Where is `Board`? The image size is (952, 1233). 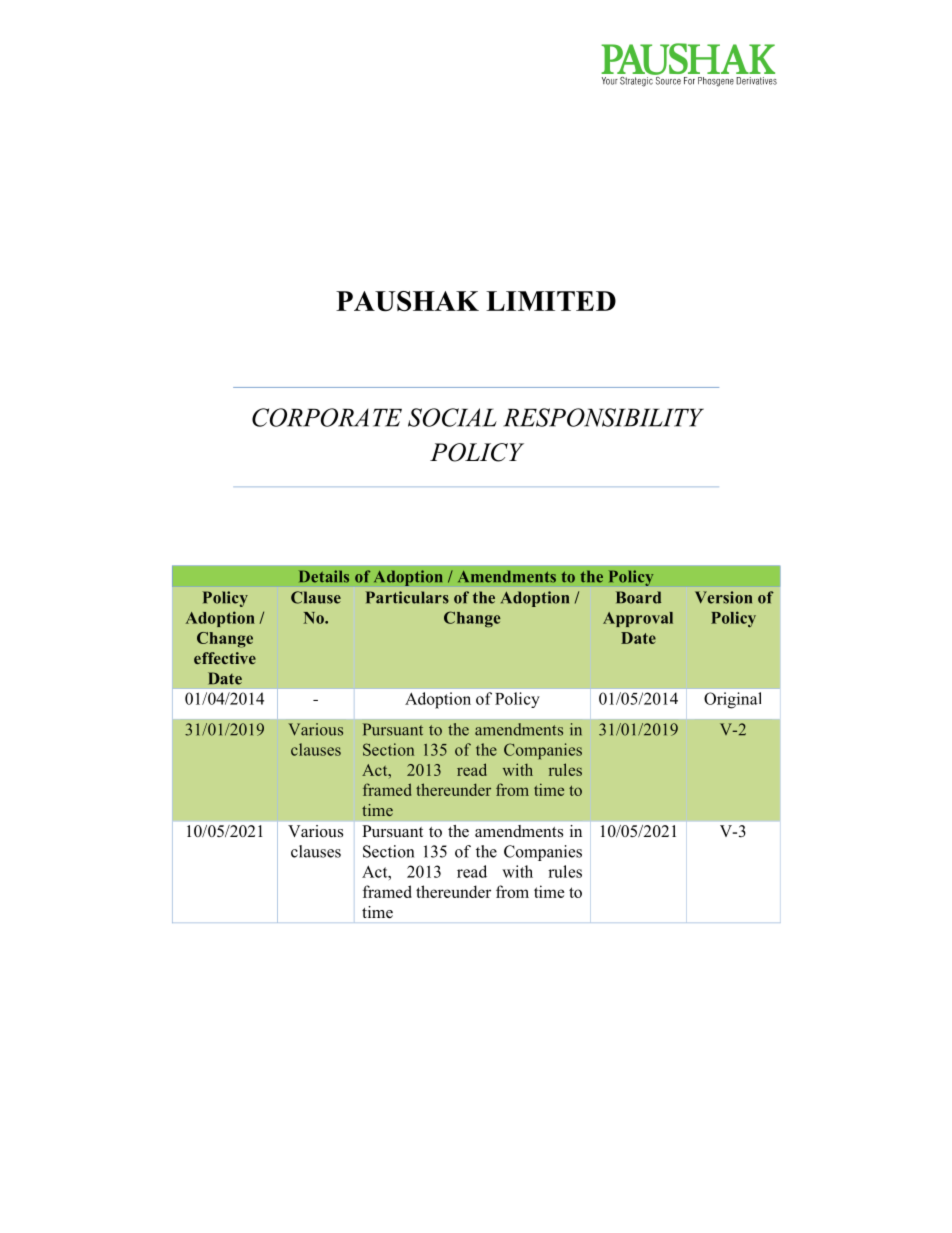 Board is located at coordinates (638, 597).
